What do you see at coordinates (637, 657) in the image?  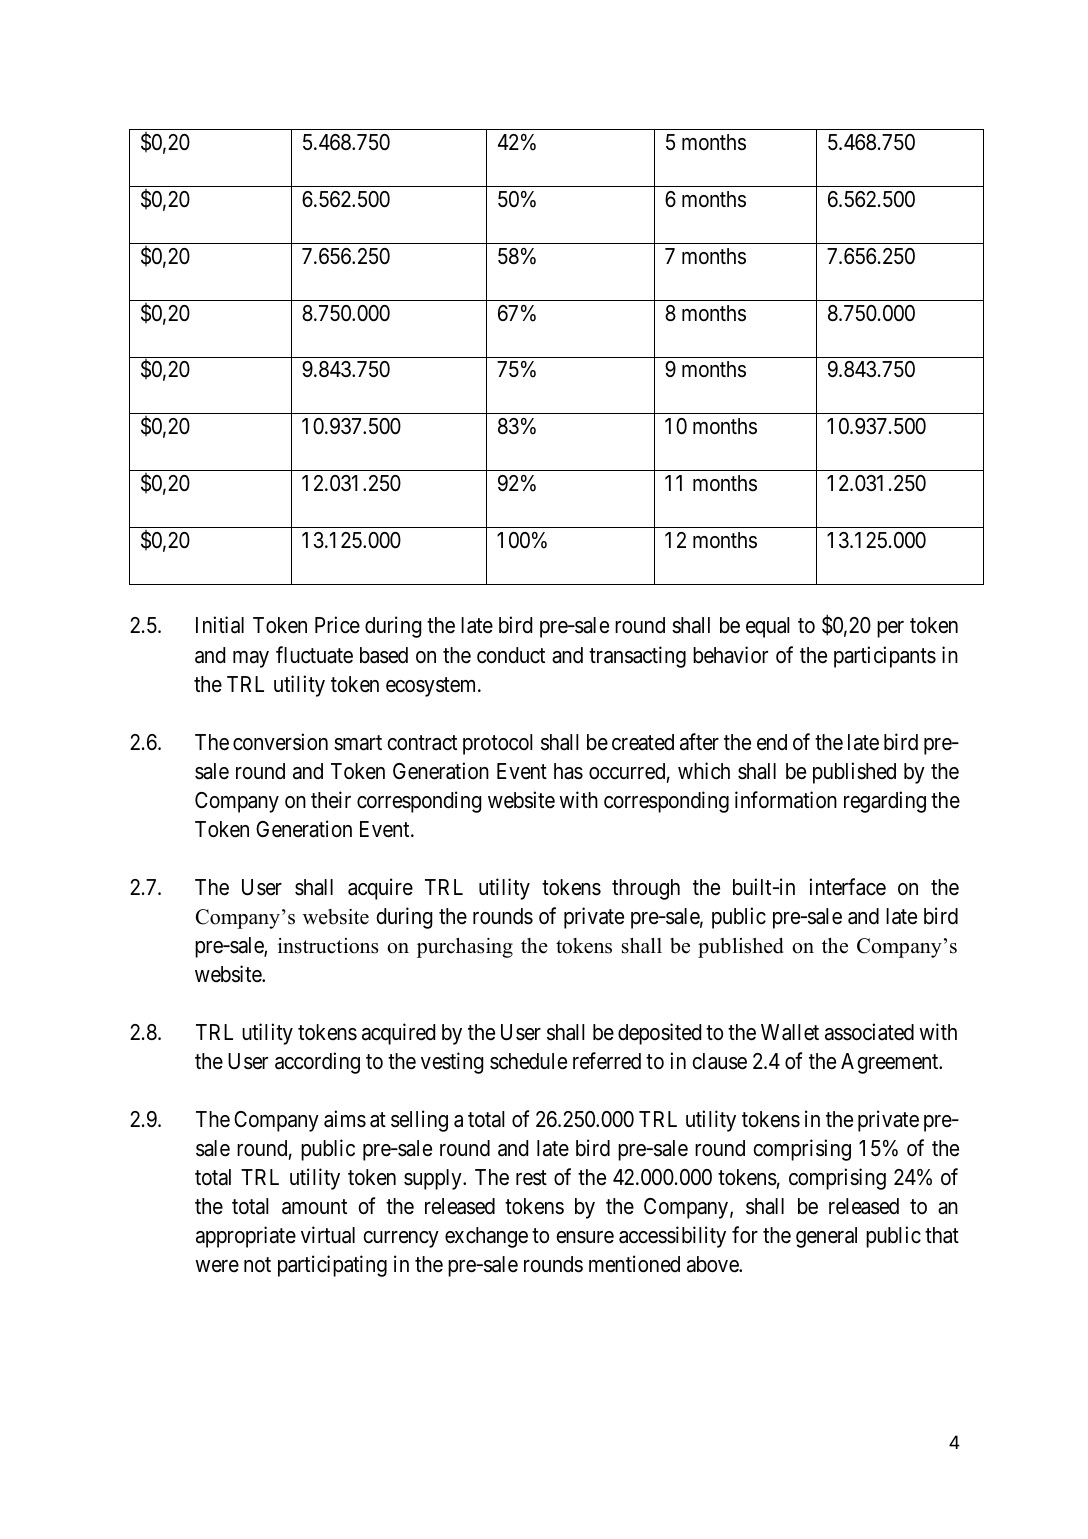 I see `transacting` at bounding box center [637, 657].
